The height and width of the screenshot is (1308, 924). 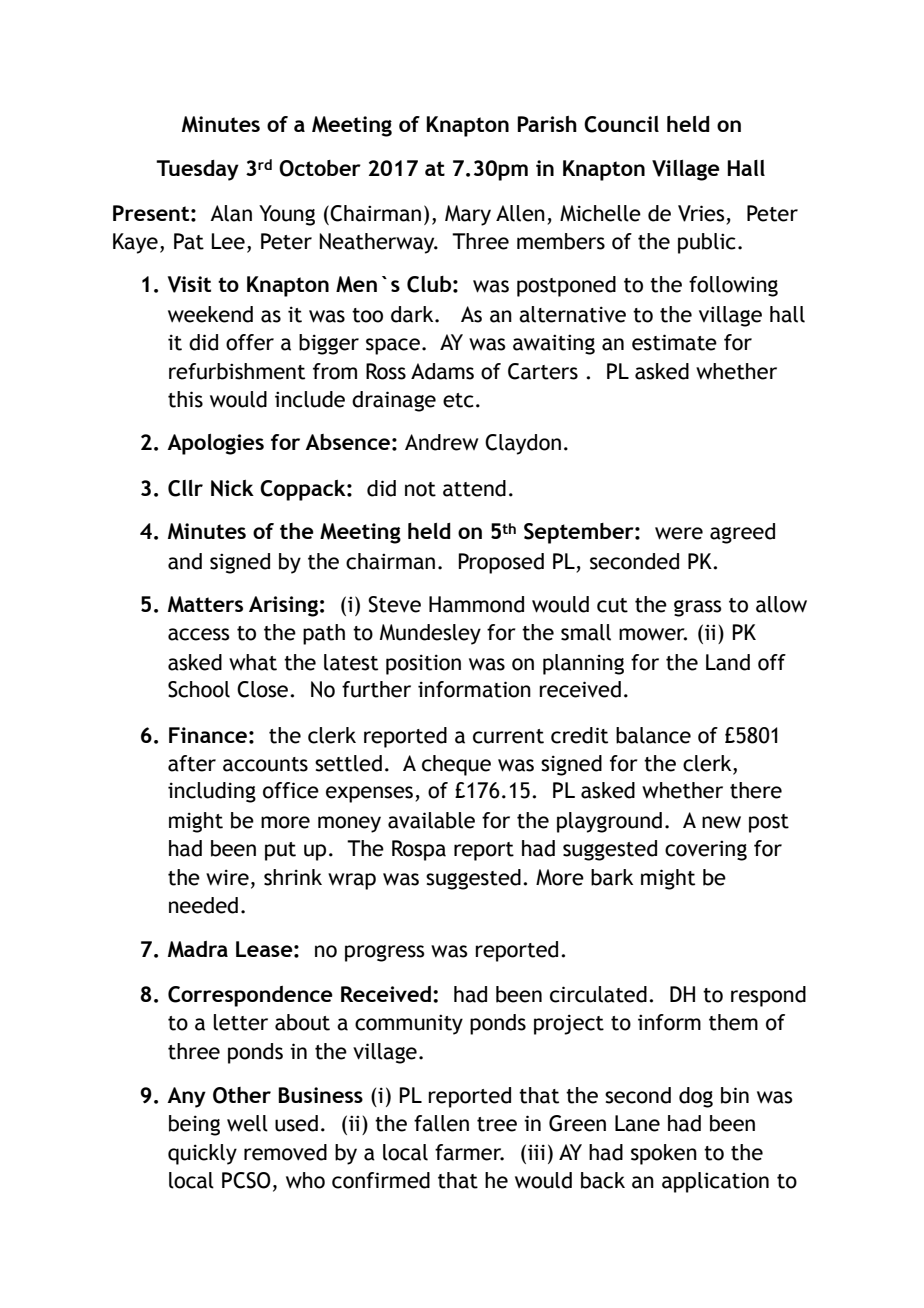 What do you see at coordinates (185, 399) in the screenshot?
I see `this` at bounding box center [185, 399].
